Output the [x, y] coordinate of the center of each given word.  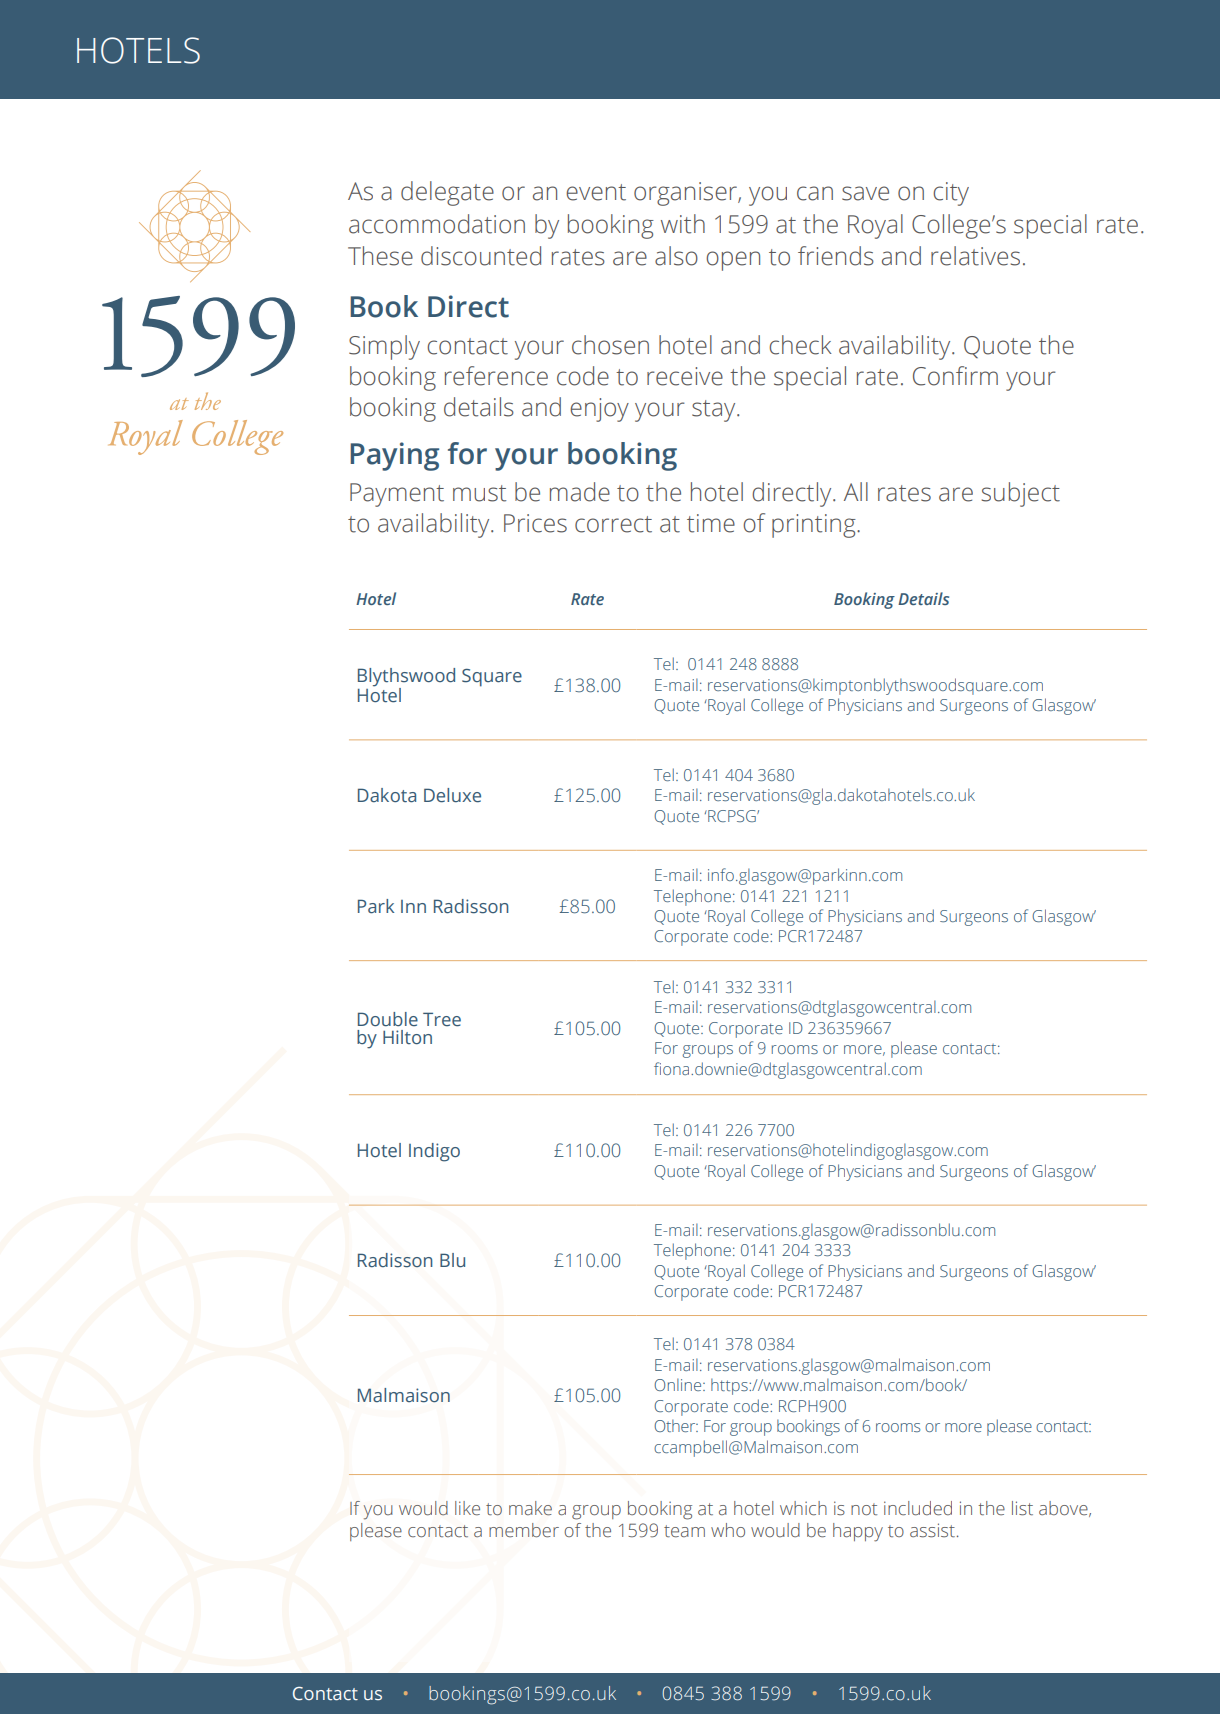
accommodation [437, 224]
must [479, 493]
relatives [975, 256]
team [684, 1531]
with [683, 224]
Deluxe [452, 795]
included [918, 1508]
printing [815, 526]
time [711, 523]
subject [1021, 494]
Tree [442, 1019]
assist [932, 1530]
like [467, 1508]
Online [679, 1384]
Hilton [407, 1037]
